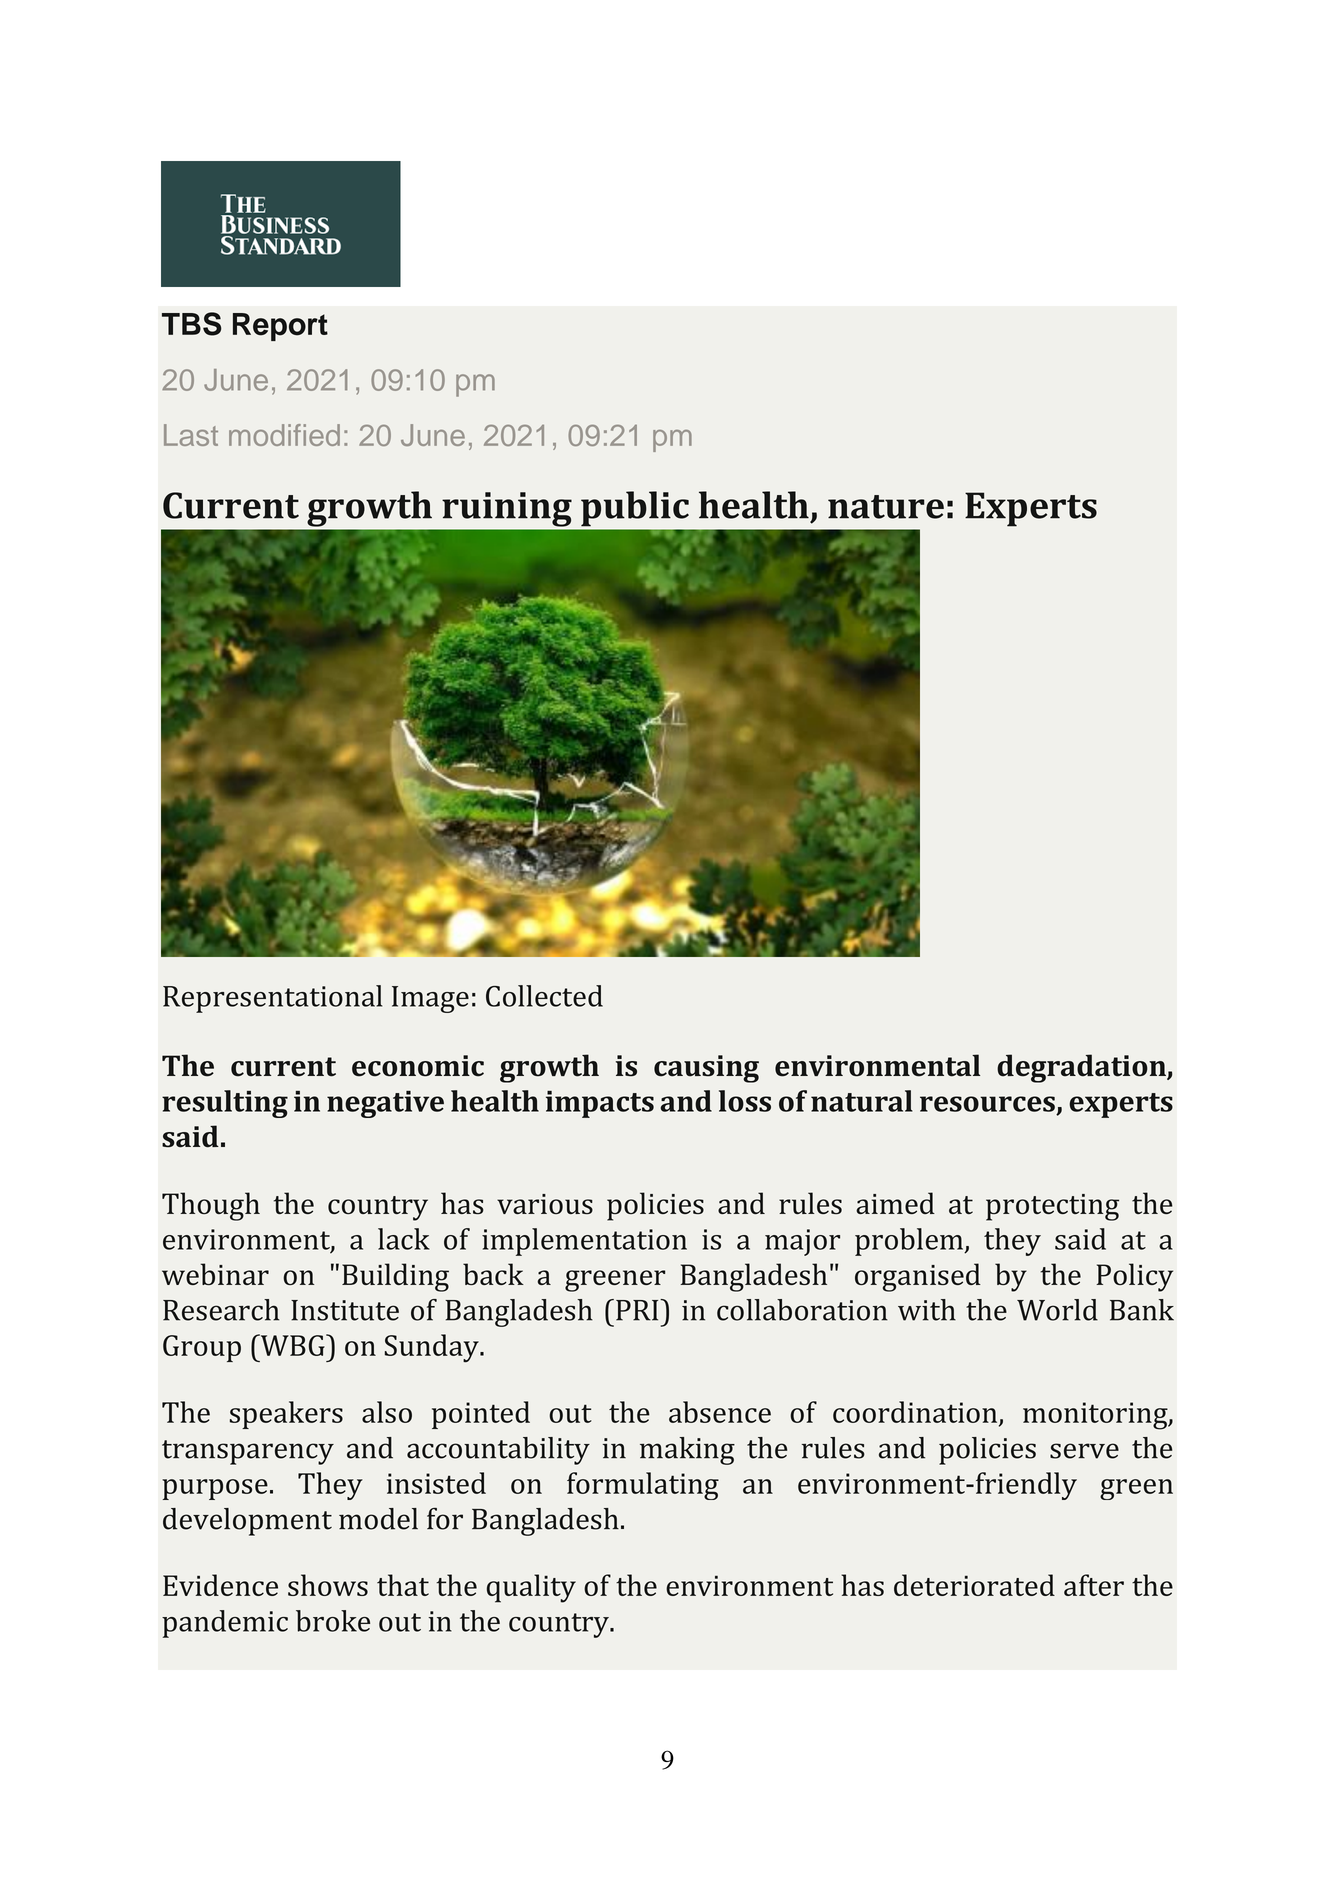 This screenshot has height=1886, width=1335. I want to click on modified, so click(284, 435).
